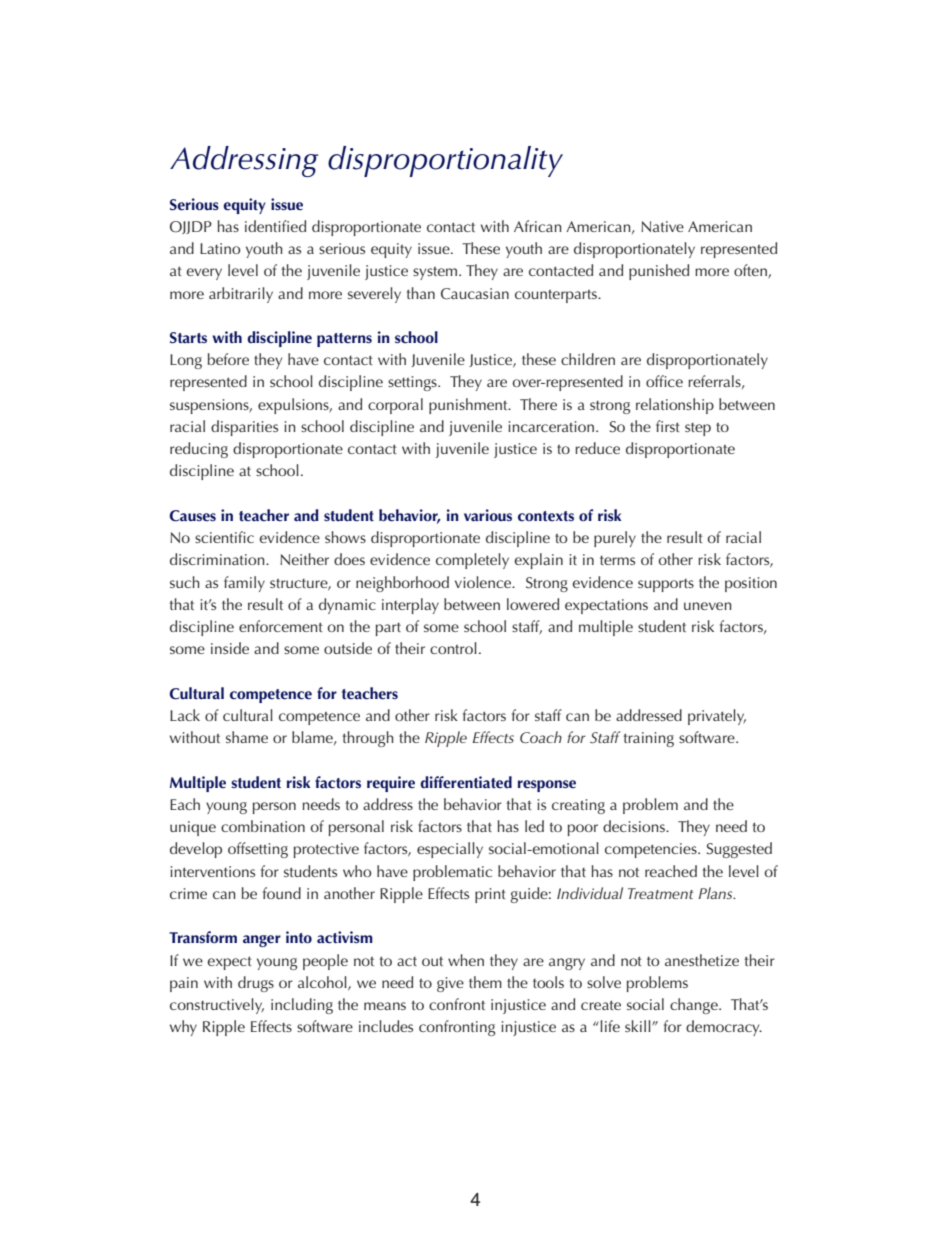  I want to click on drugs, so click(256, 984).
